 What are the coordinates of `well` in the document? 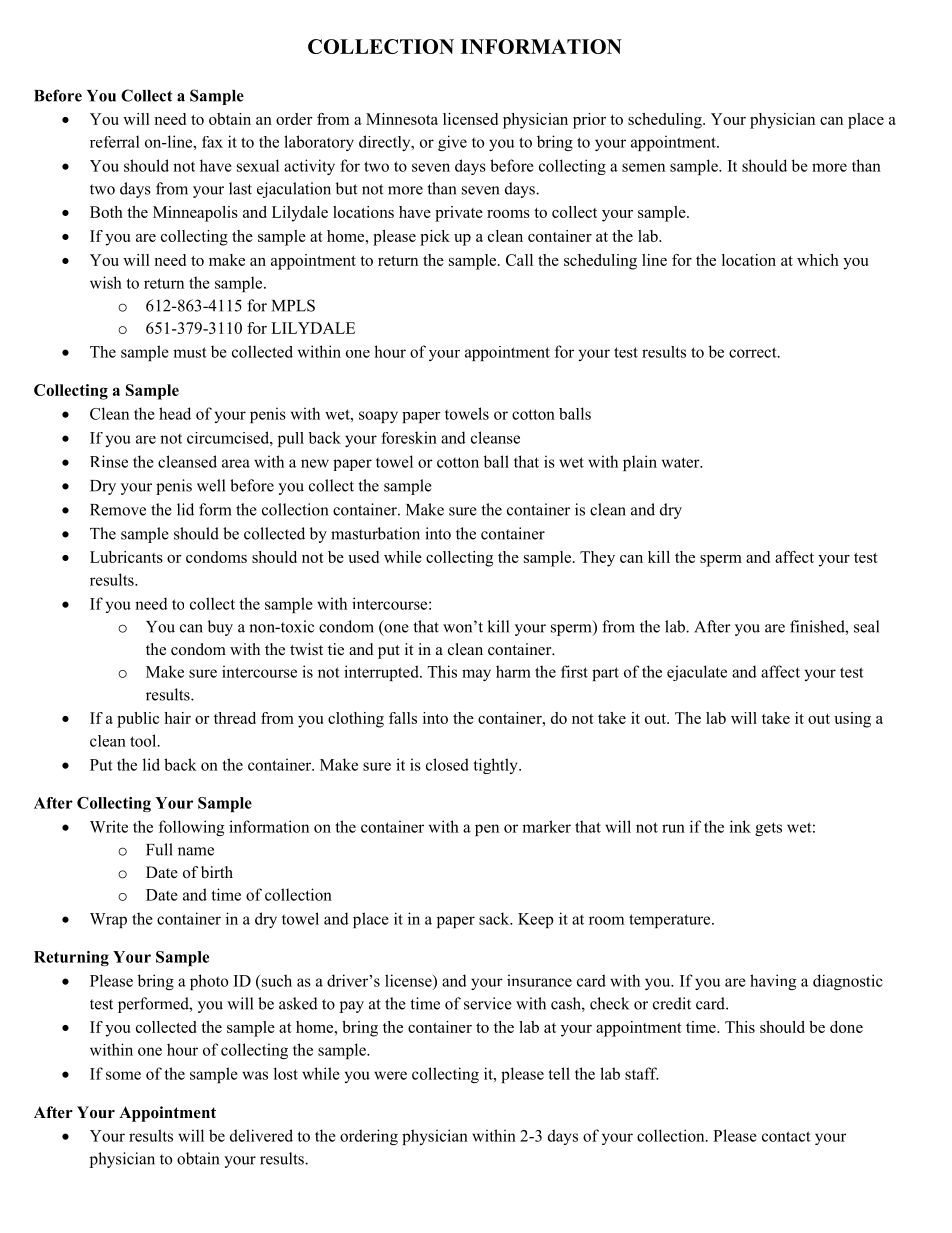 It's located at (211, 485).
